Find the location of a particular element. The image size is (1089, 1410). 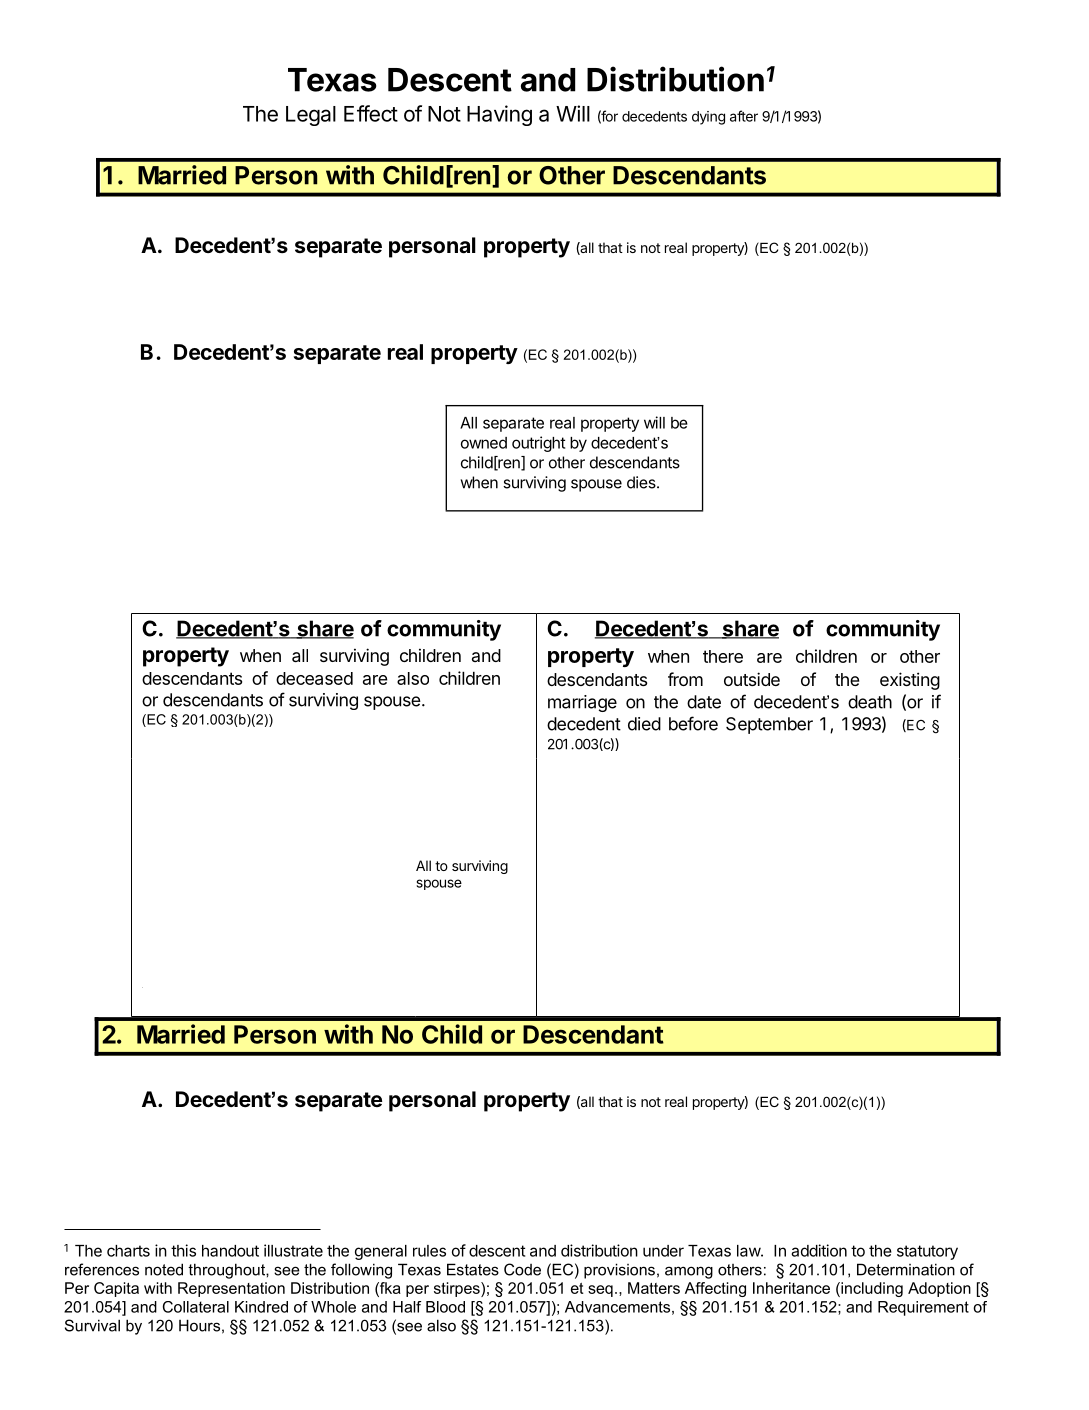

deceased is located at coordinates (314, 678).
